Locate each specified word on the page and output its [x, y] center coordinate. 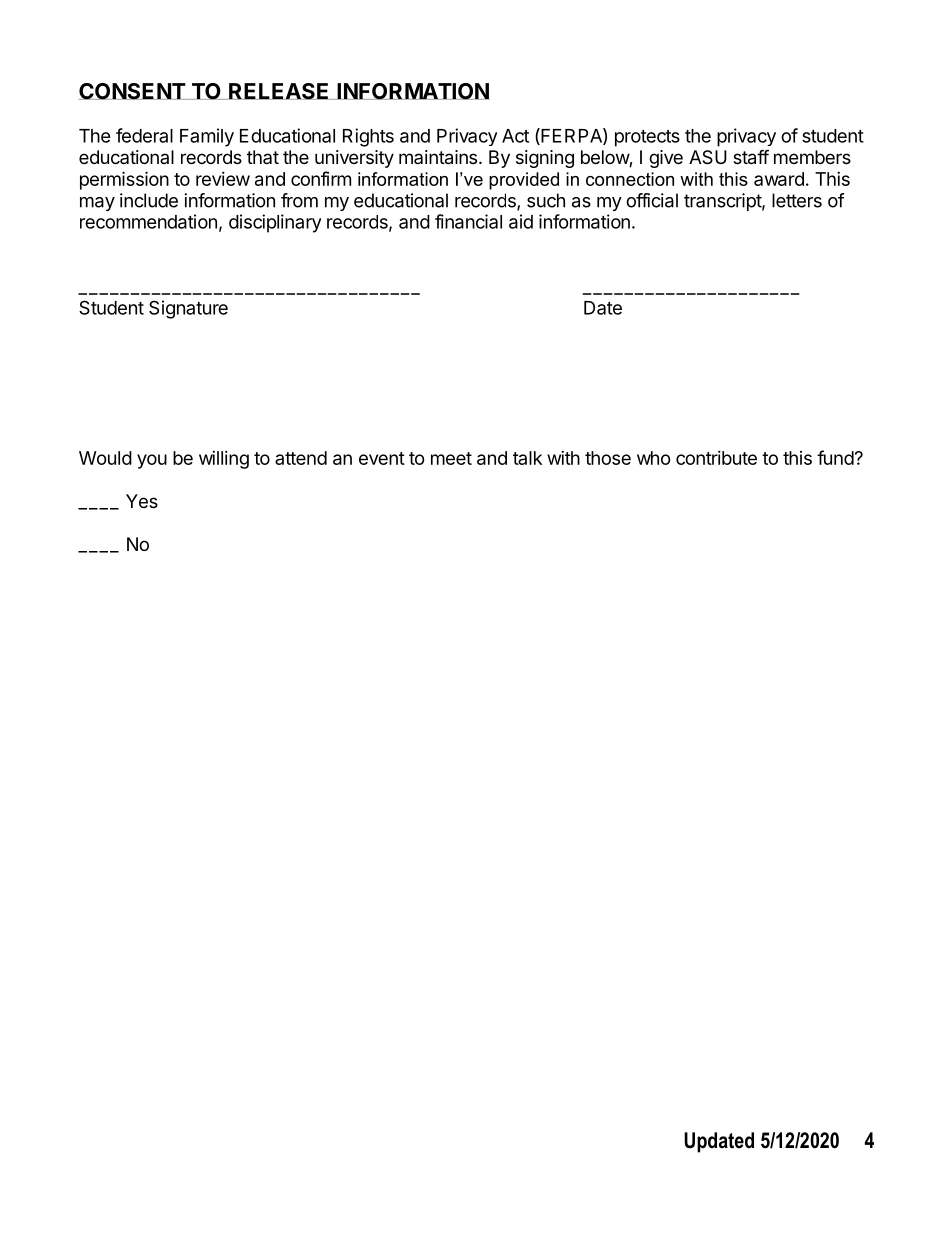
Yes [142, 501]
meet [451, 458]
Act [515, 136]
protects [647, 138]
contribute [716, 458]
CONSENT [133, 91]
